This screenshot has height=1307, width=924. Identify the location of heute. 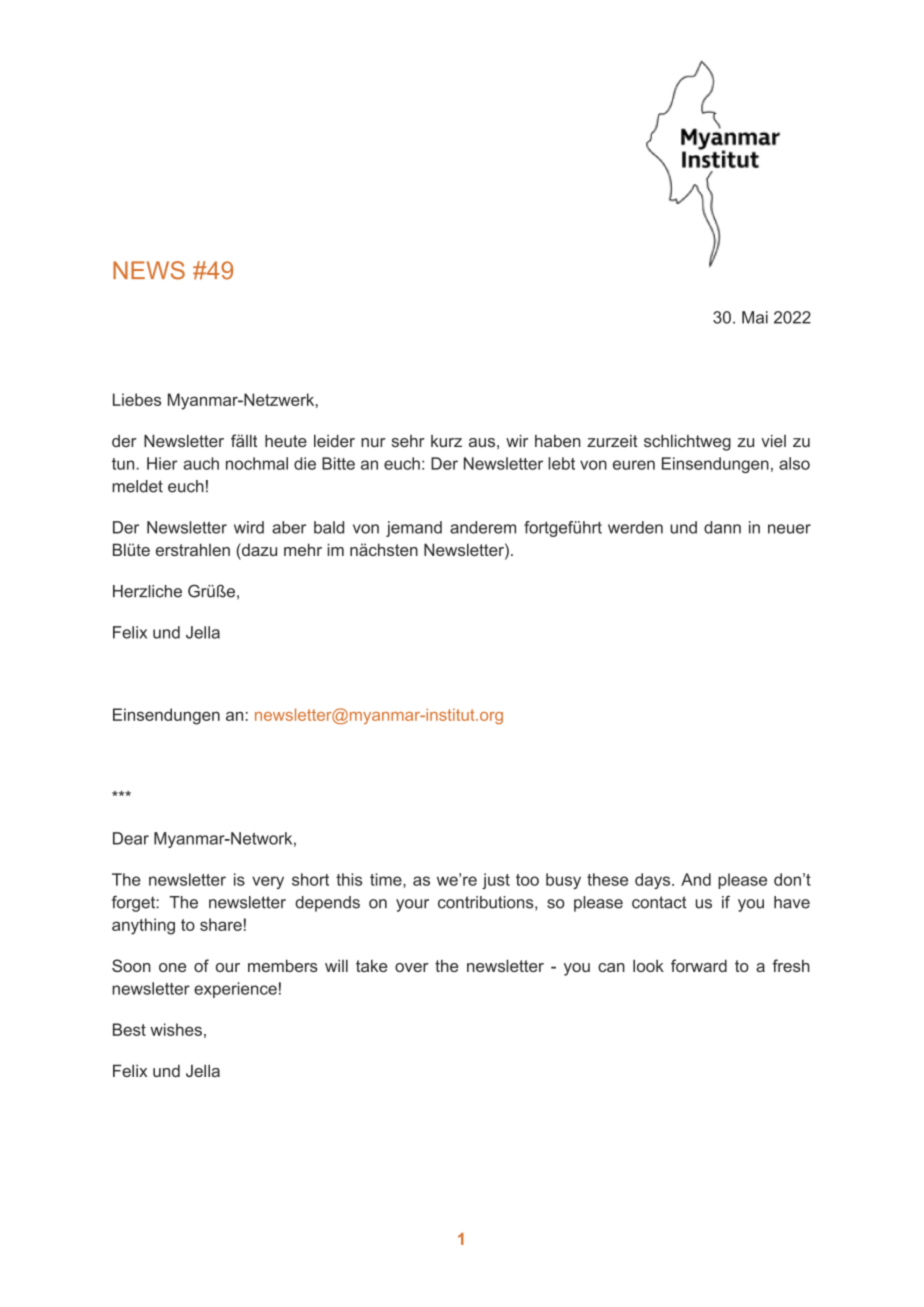
(286, 441).
